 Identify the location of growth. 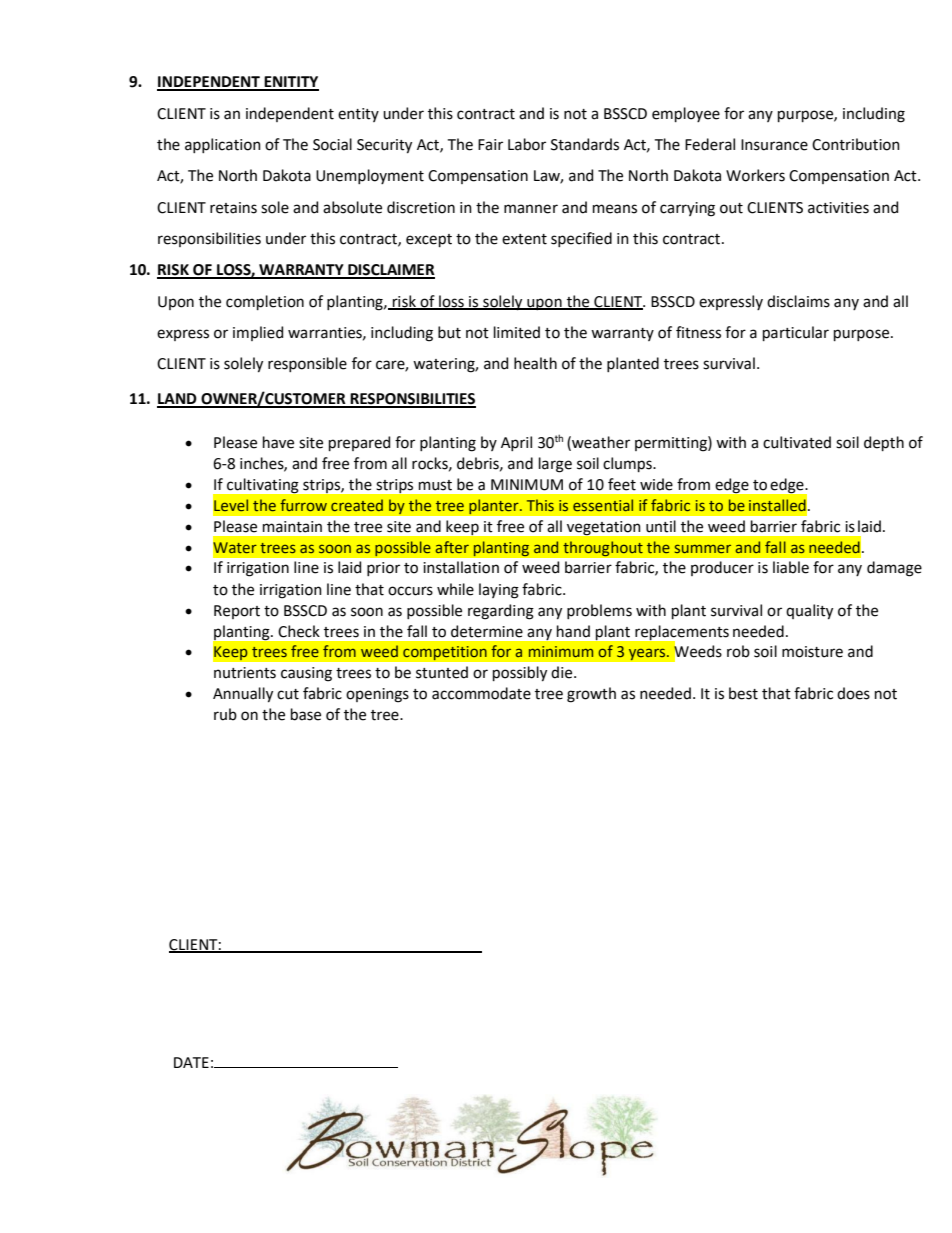
(591, 695).
